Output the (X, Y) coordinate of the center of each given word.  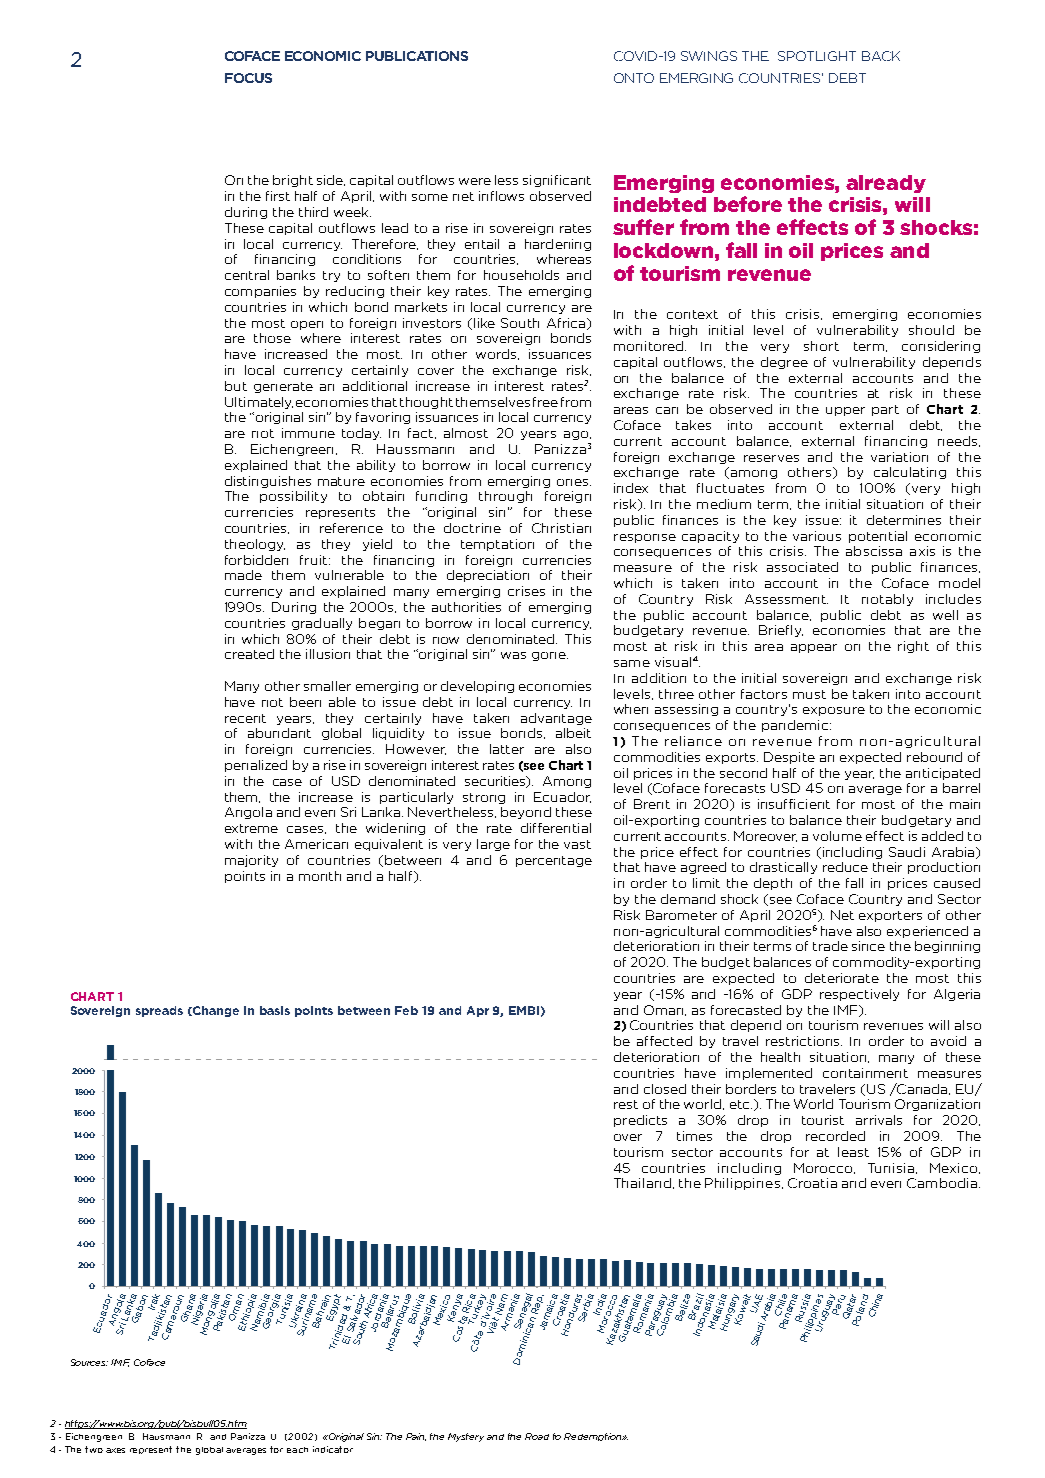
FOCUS (248, 78)
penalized (256, 766)
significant (557, 181)
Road (537, 1436)
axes (115, 1450)
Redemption (594, 1437)
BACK (881, 56)
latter (507, 749)
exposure (834, 711)
